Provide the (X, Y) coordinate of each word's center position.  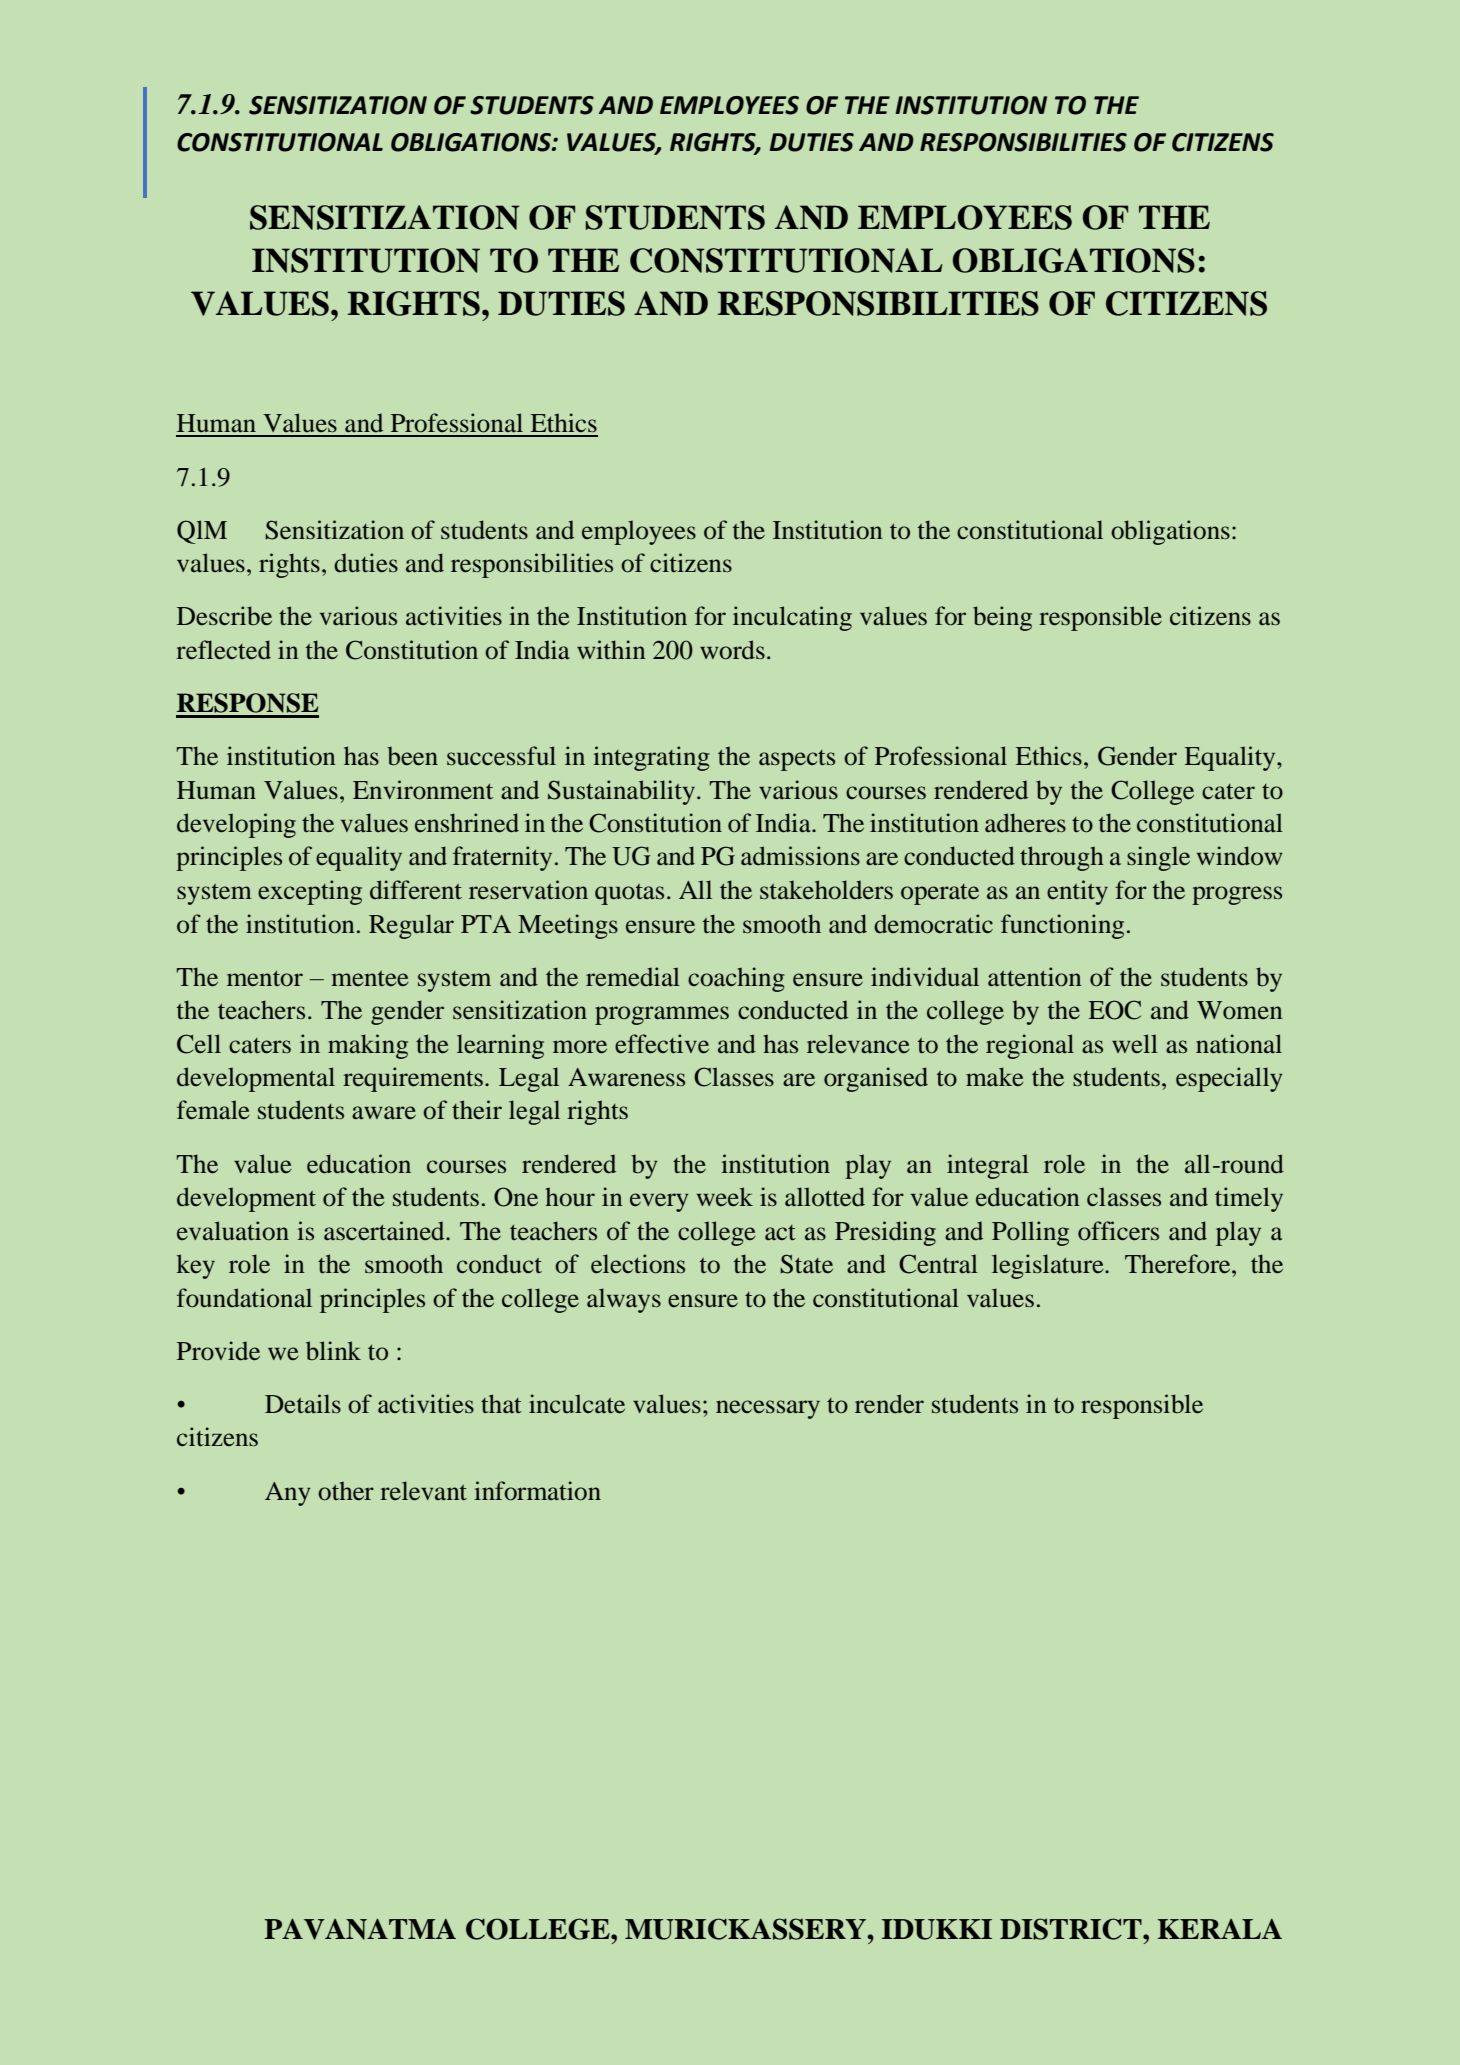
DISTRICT (1072, 1929)
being (1002, 618)
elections (638, 1264)
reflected (223, 650)
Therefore (1179, 1264)
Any (288, 1494)
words (732, 650)
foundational (244, 1298)
